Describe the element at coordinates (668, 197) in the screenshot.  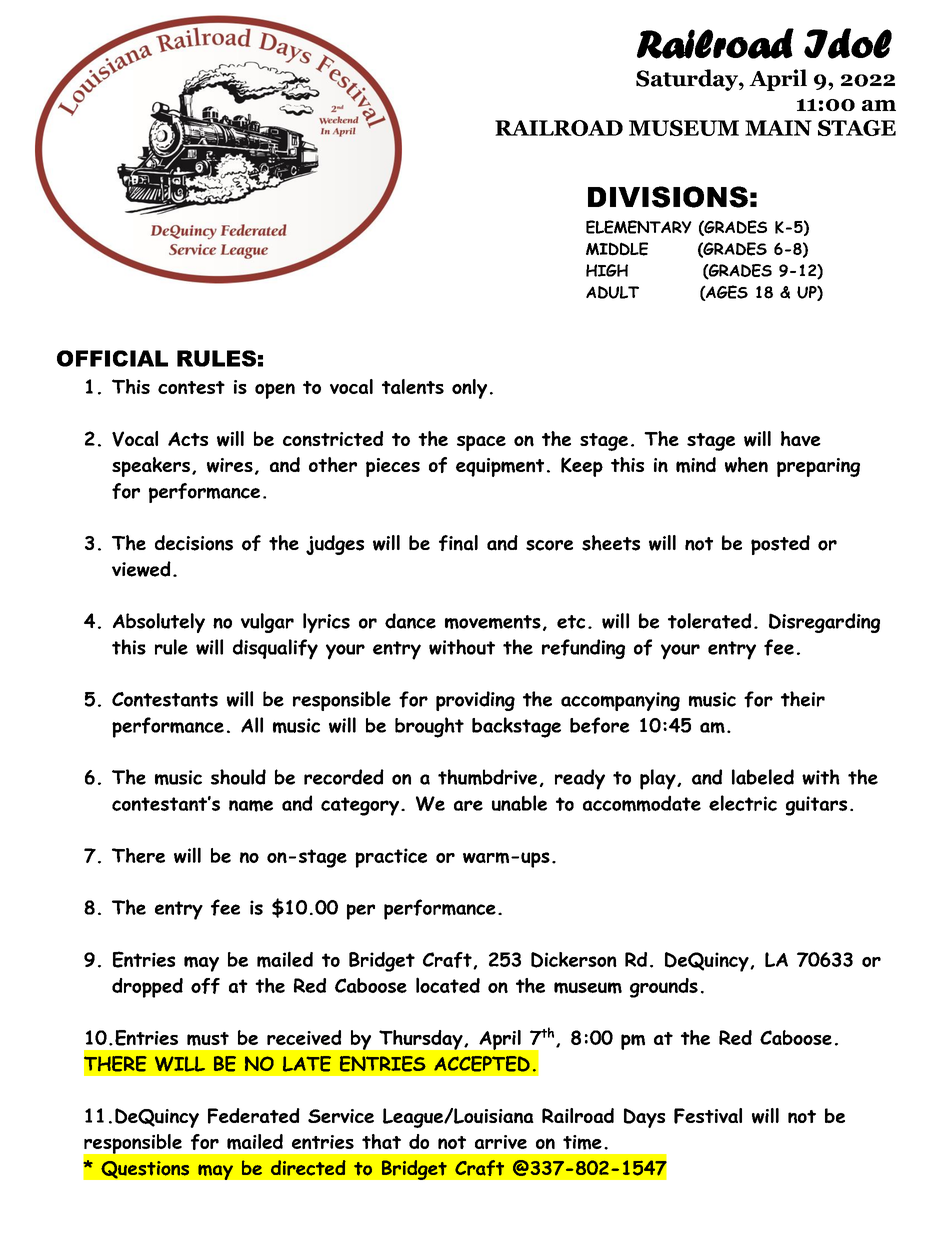
I see `DIVISIONS` at that location.
